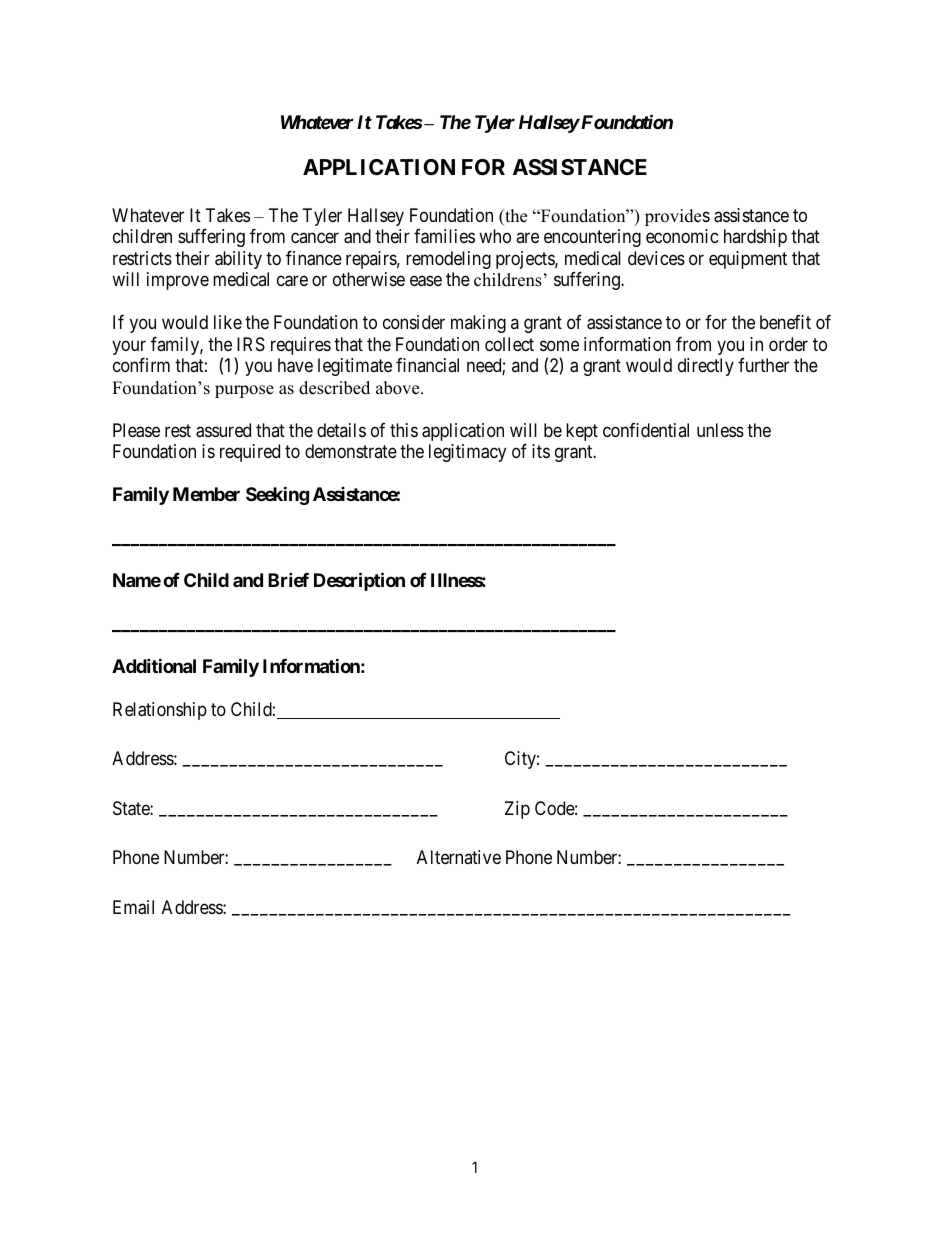 Image resolution: width=952 pixels, height=1233 pixels. Describe the element at coordinates (399, 388) in the screenshot. I see `above` at that location.
